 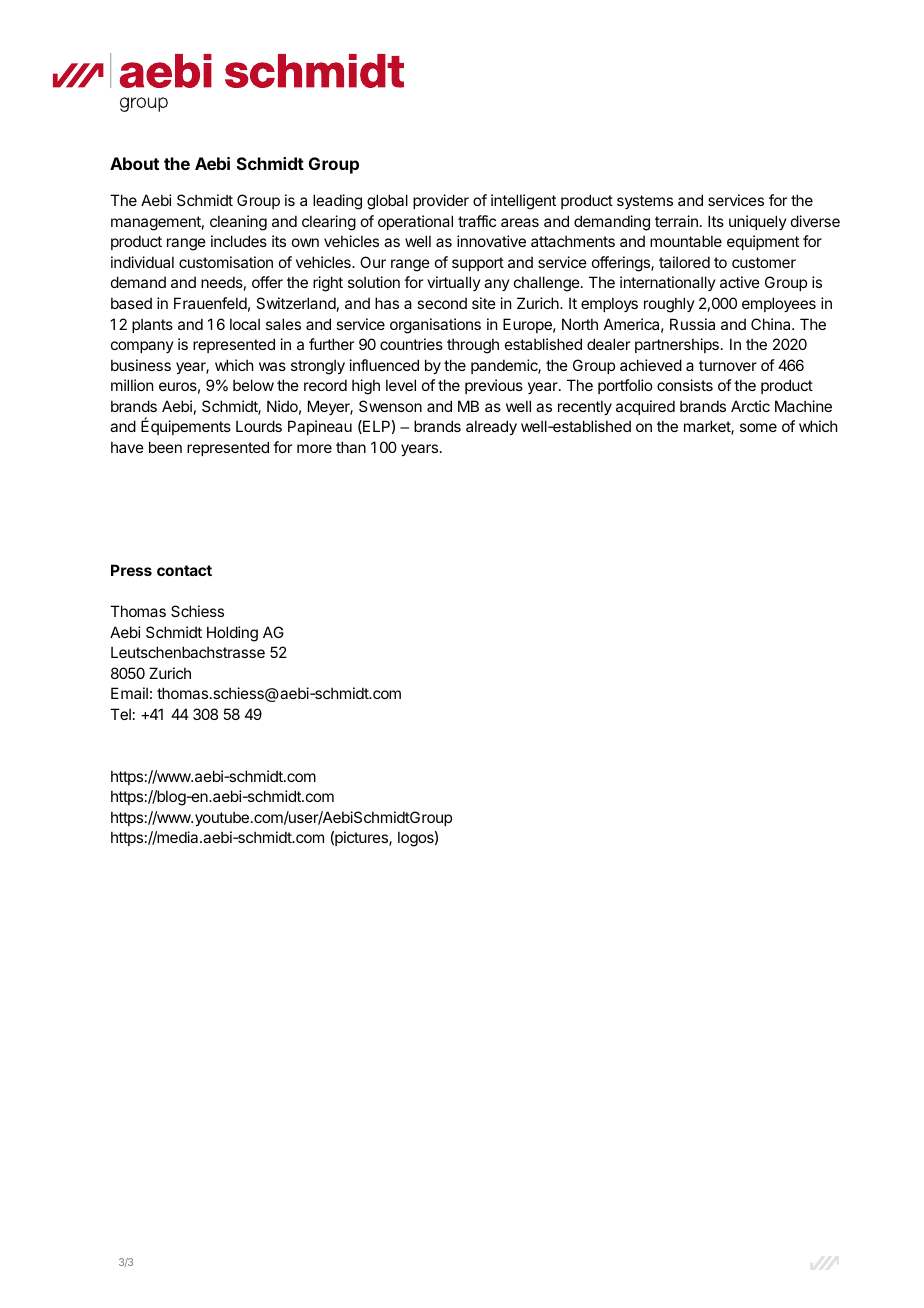 I want to click on already, so click(x=491, y=427).
